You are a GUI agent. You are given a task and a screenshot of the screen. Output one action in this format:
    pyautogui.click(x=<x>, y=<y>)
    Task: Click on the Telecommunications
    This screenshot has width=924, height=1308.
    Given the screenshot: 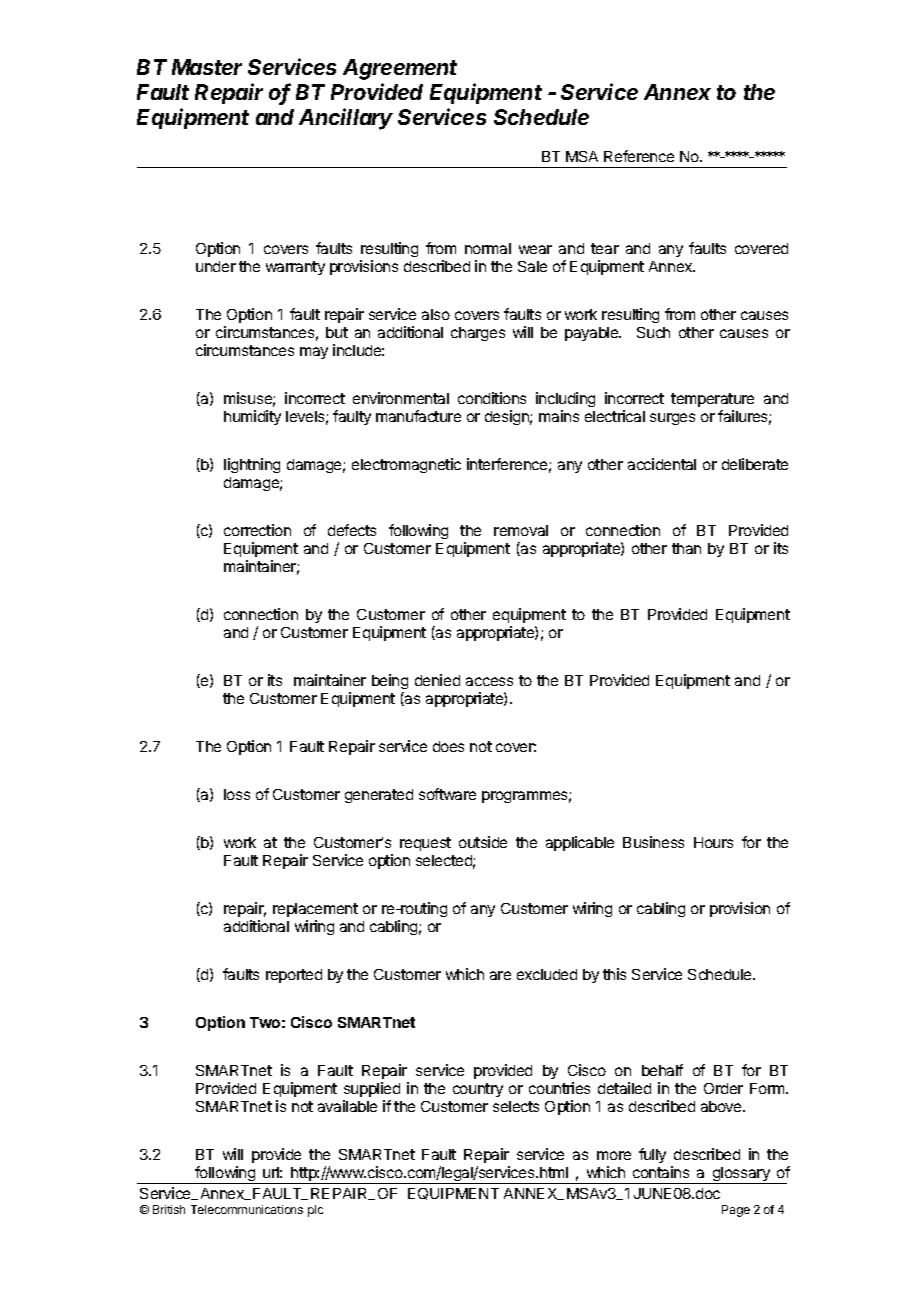 What is the action you would take?
    pyautogui.click(x=247, y=1209)
